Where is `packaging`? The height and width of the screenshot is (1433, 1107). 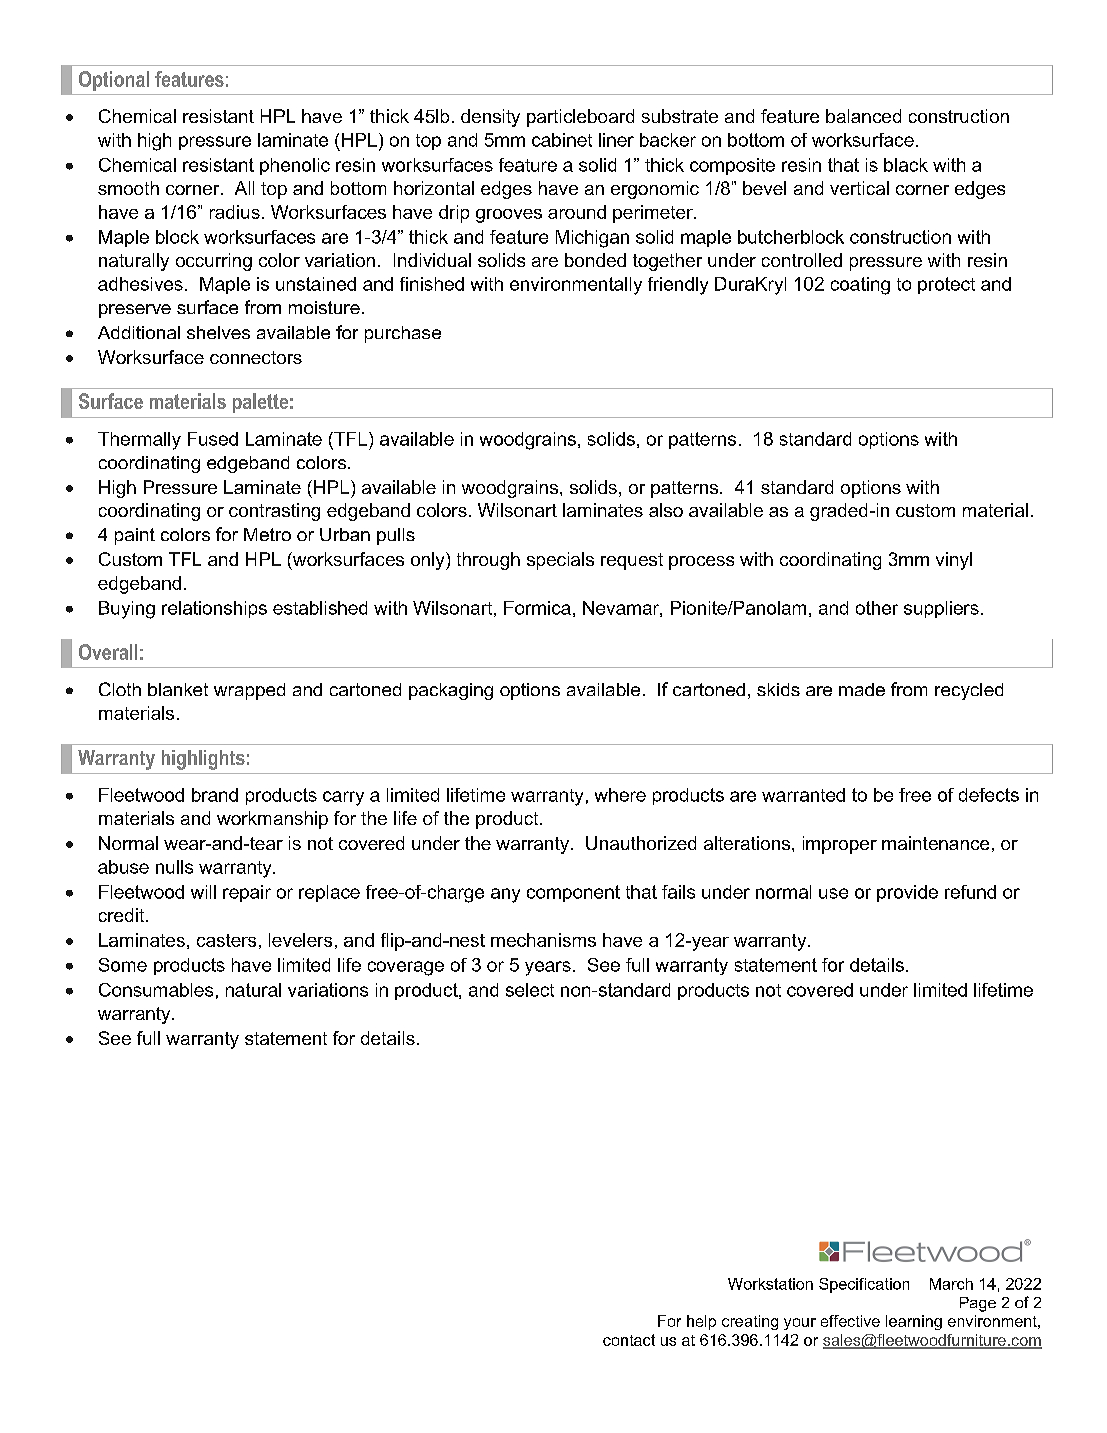 packaging is located at coordinates (451, 691).
